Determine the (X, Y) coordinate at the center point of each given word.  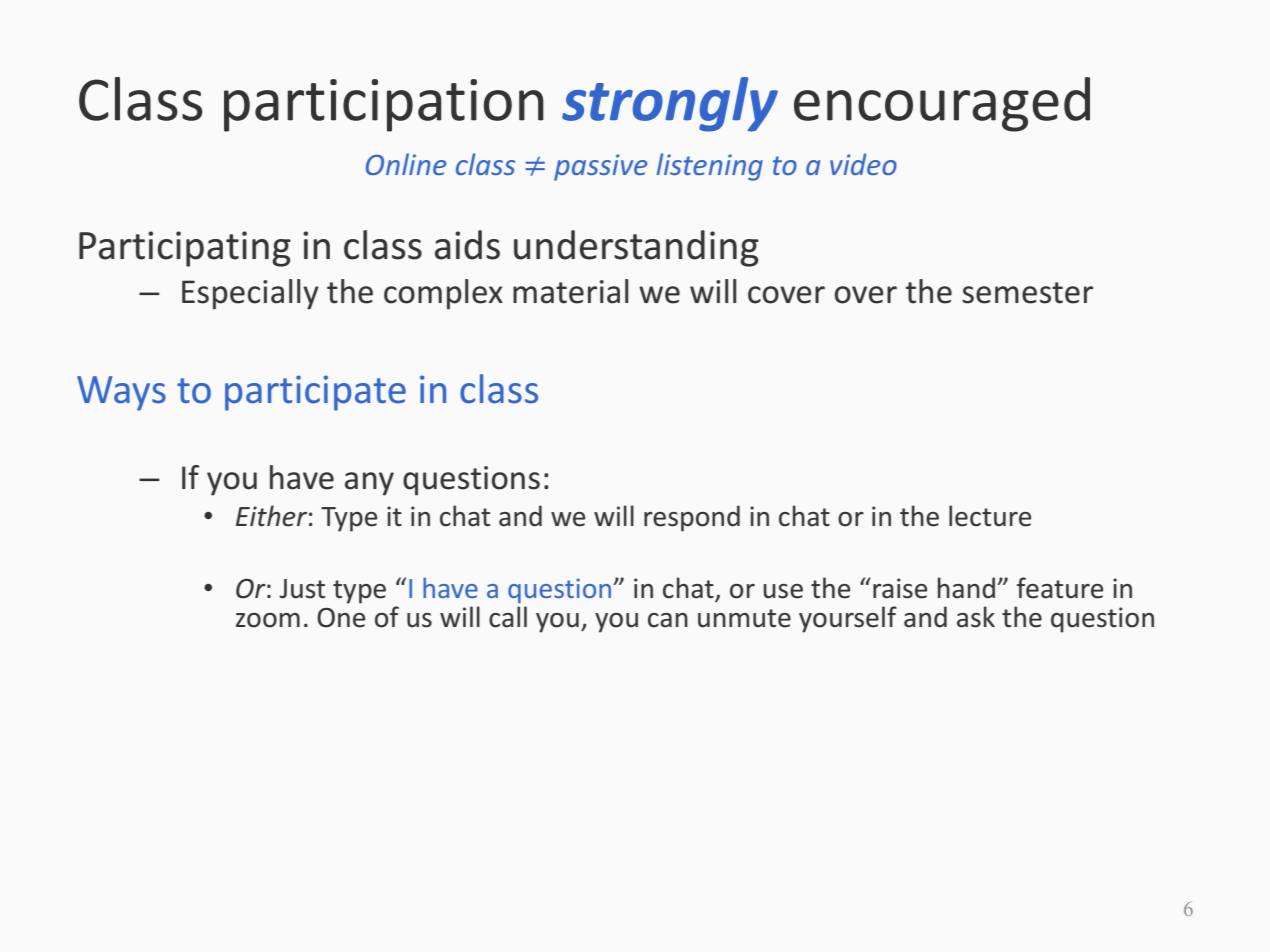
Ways (121, 393)
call (508, 617)
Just (302, 589)
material (571, 291)
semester (1027, 293)
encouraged (942, 104)
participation (384, 105)
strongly (670, 104)
